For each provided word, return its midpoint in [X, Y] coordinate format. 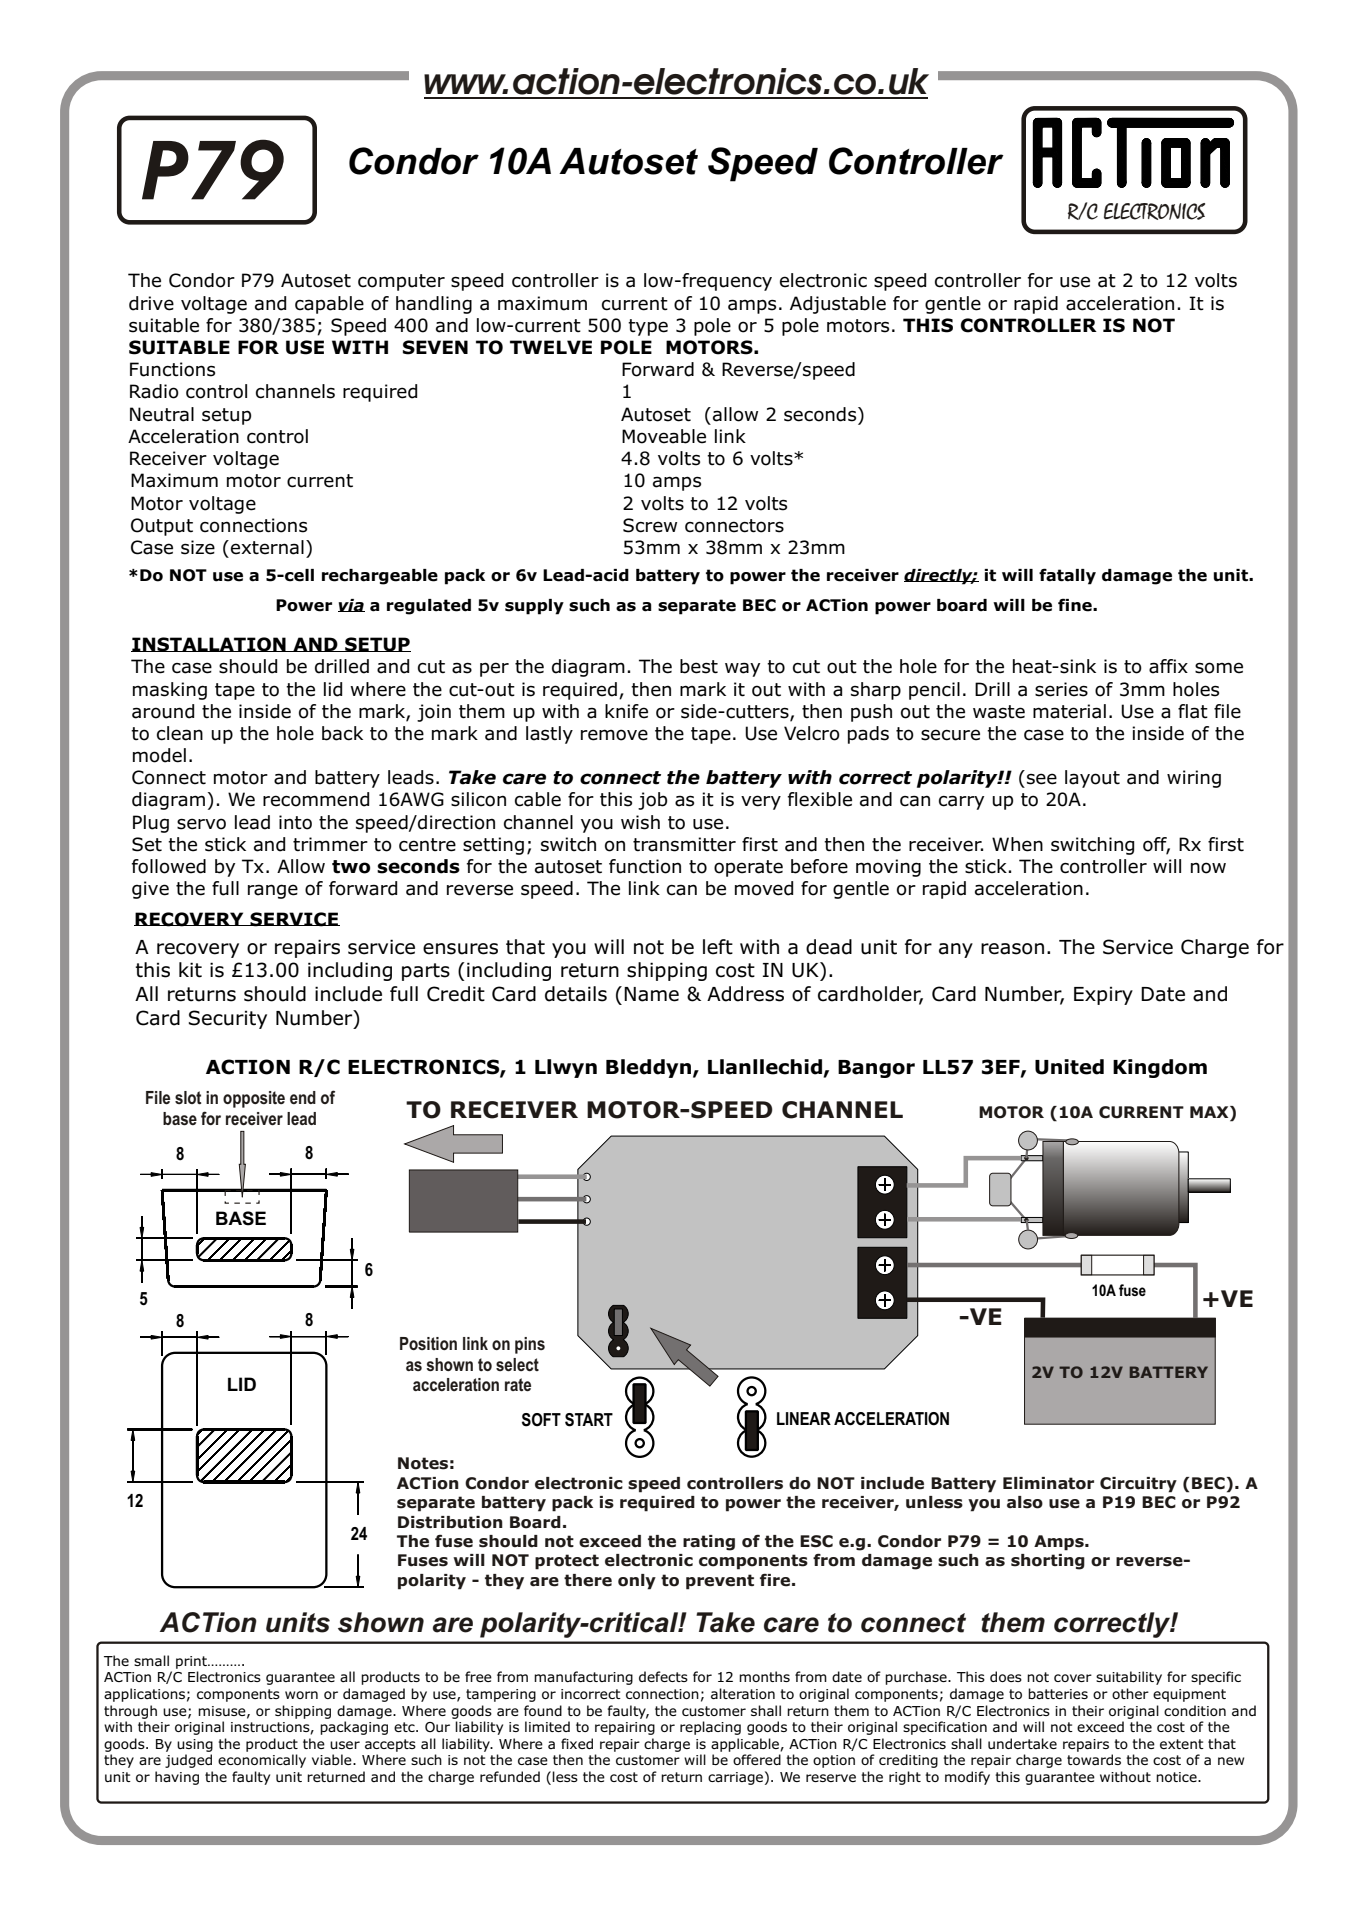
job [652, 801]
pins [530, 1345]
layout [1092, 779]
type [648, 327]
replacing [710, 1728]
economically [262, 1761]
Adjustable [838, 305]
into [295, 822]
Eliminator [1048, 1483]
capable [329, 305]
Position [428, 1343]
